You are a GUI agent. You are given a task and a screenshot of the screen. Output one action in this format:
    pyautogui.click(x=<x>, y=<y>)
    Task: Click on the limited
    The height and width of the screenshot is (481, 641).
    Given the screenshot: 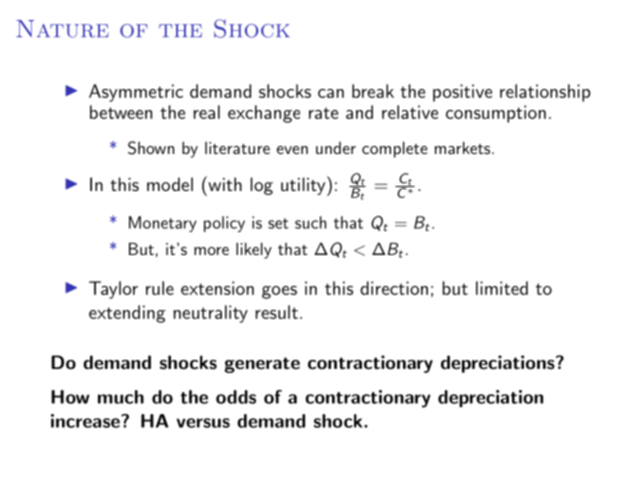 What is the action you would take?
    pyautogui.click(x=502, y=288)
